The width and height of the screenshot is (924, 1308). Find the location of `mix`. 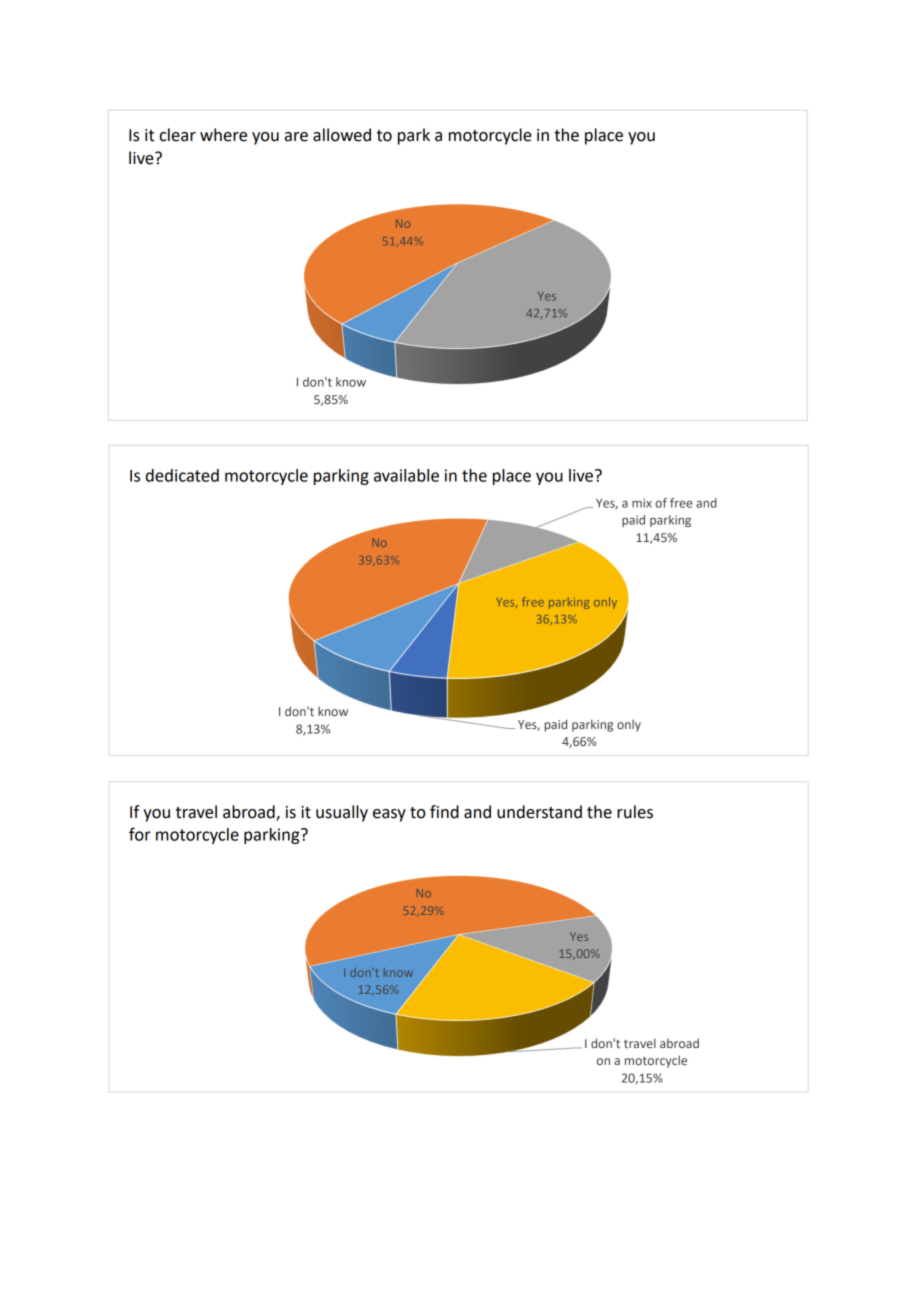

mix is located at coordinates (642, 503).
